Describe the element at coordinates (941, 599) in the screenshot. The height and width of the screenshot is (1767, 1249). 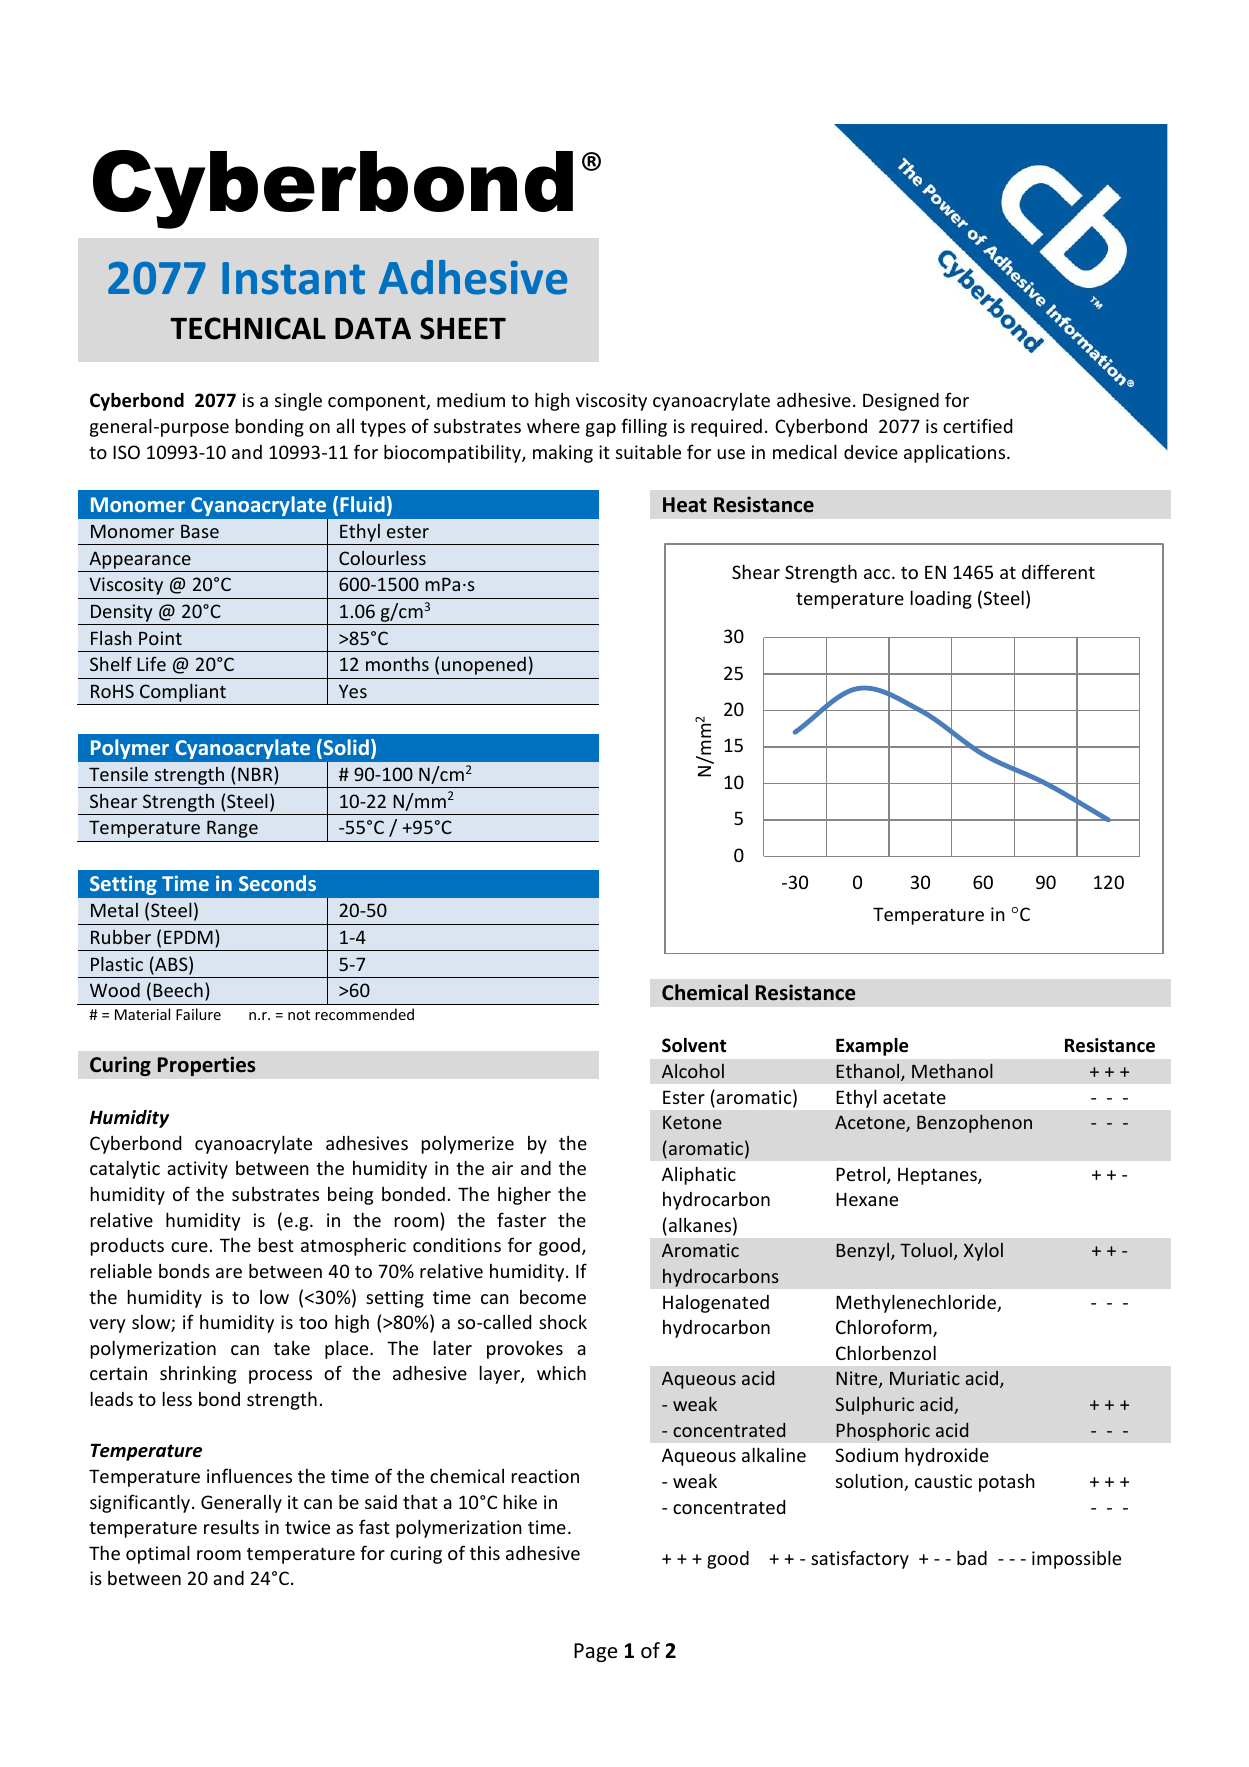
I see `loading` at that location.
